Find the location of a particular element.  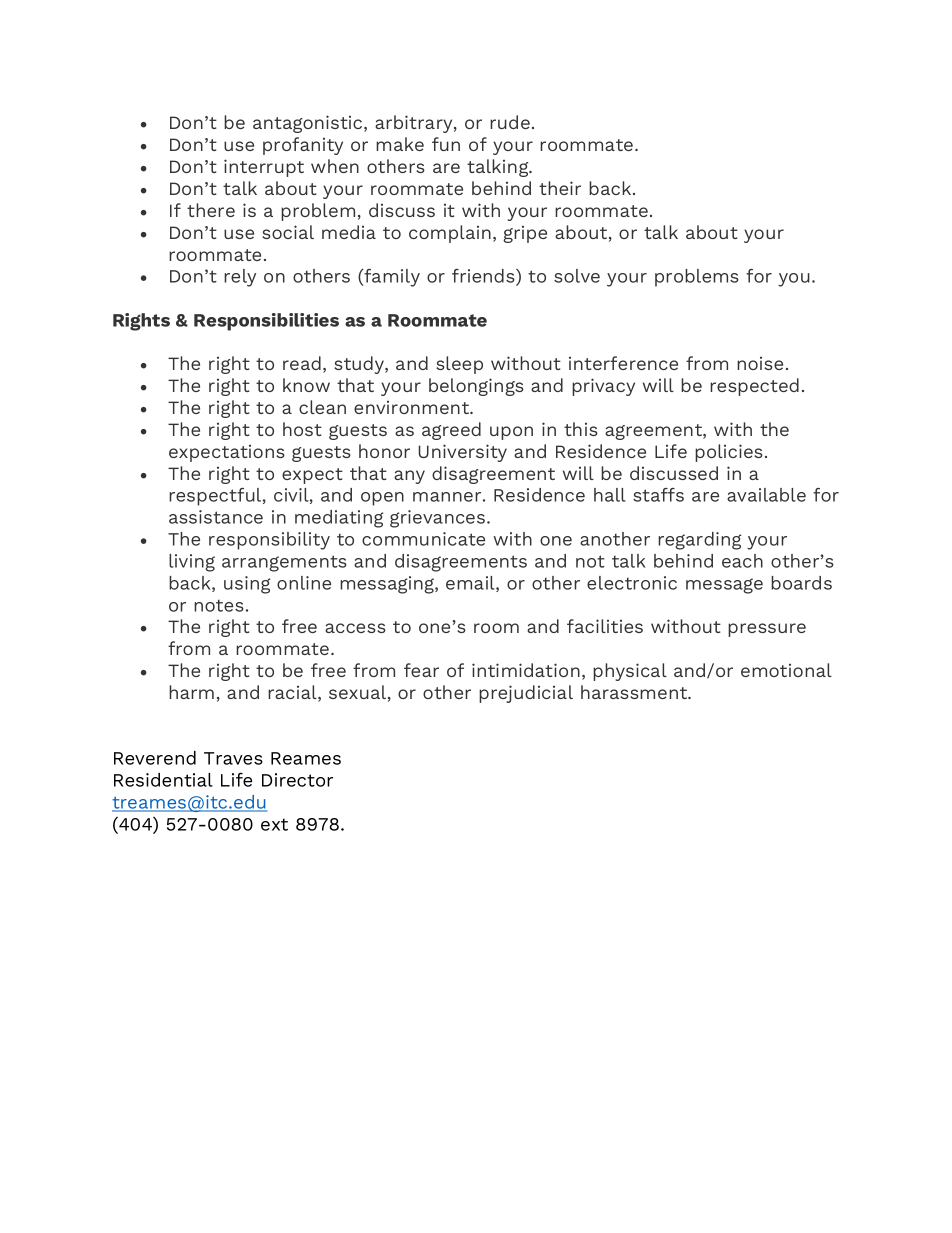

respected is located at coordinates (754, 387).
